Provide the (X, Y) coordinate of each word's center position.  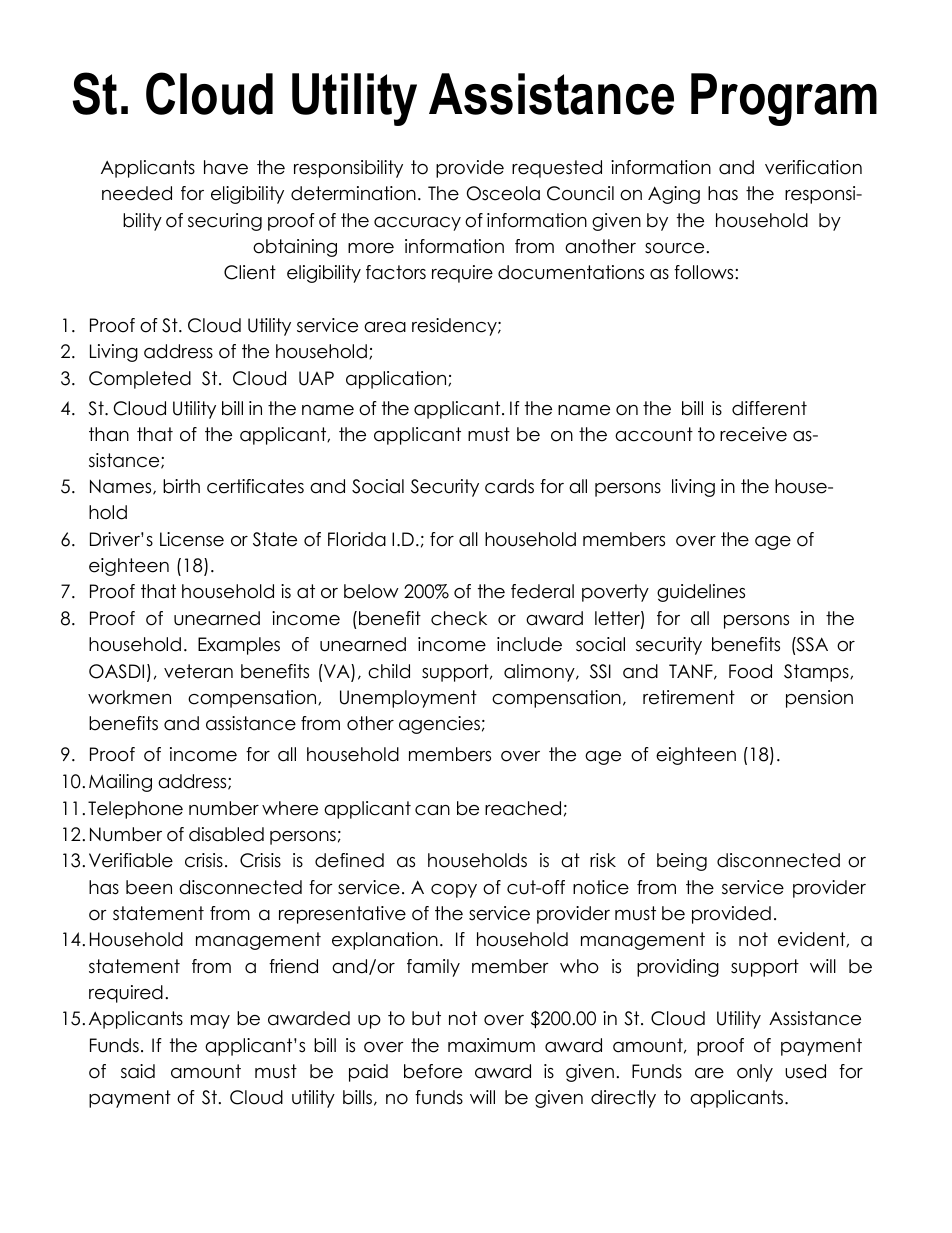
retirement (689, 697)
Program (784, 99)
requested (557, 169)
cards (509, 486)
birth (181, 486)
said (138, 1071)
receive (753, 434)
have (226, 167)
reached (523, 808)
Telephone (135, 810)
